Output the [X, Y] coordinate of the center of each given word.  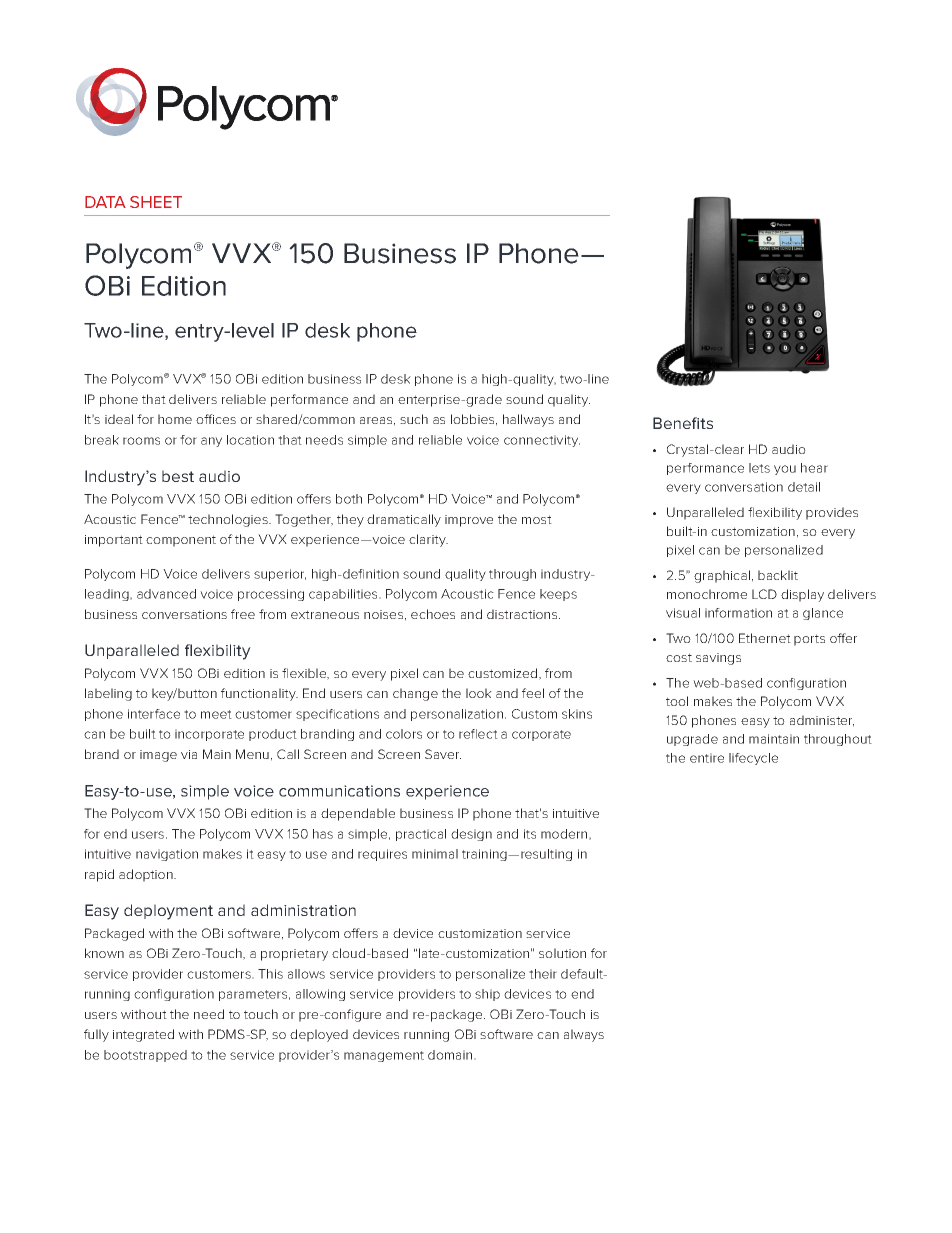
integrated [143, 1035]
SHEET [156, 202]
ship [487, 995]
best [178, 476]
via [189, 754]
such [414, 419]
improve [469, 521]
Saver [443, 754]
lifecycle [753, 759]
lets [759, 468]
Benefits [683, 423]
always [584, 1035]
